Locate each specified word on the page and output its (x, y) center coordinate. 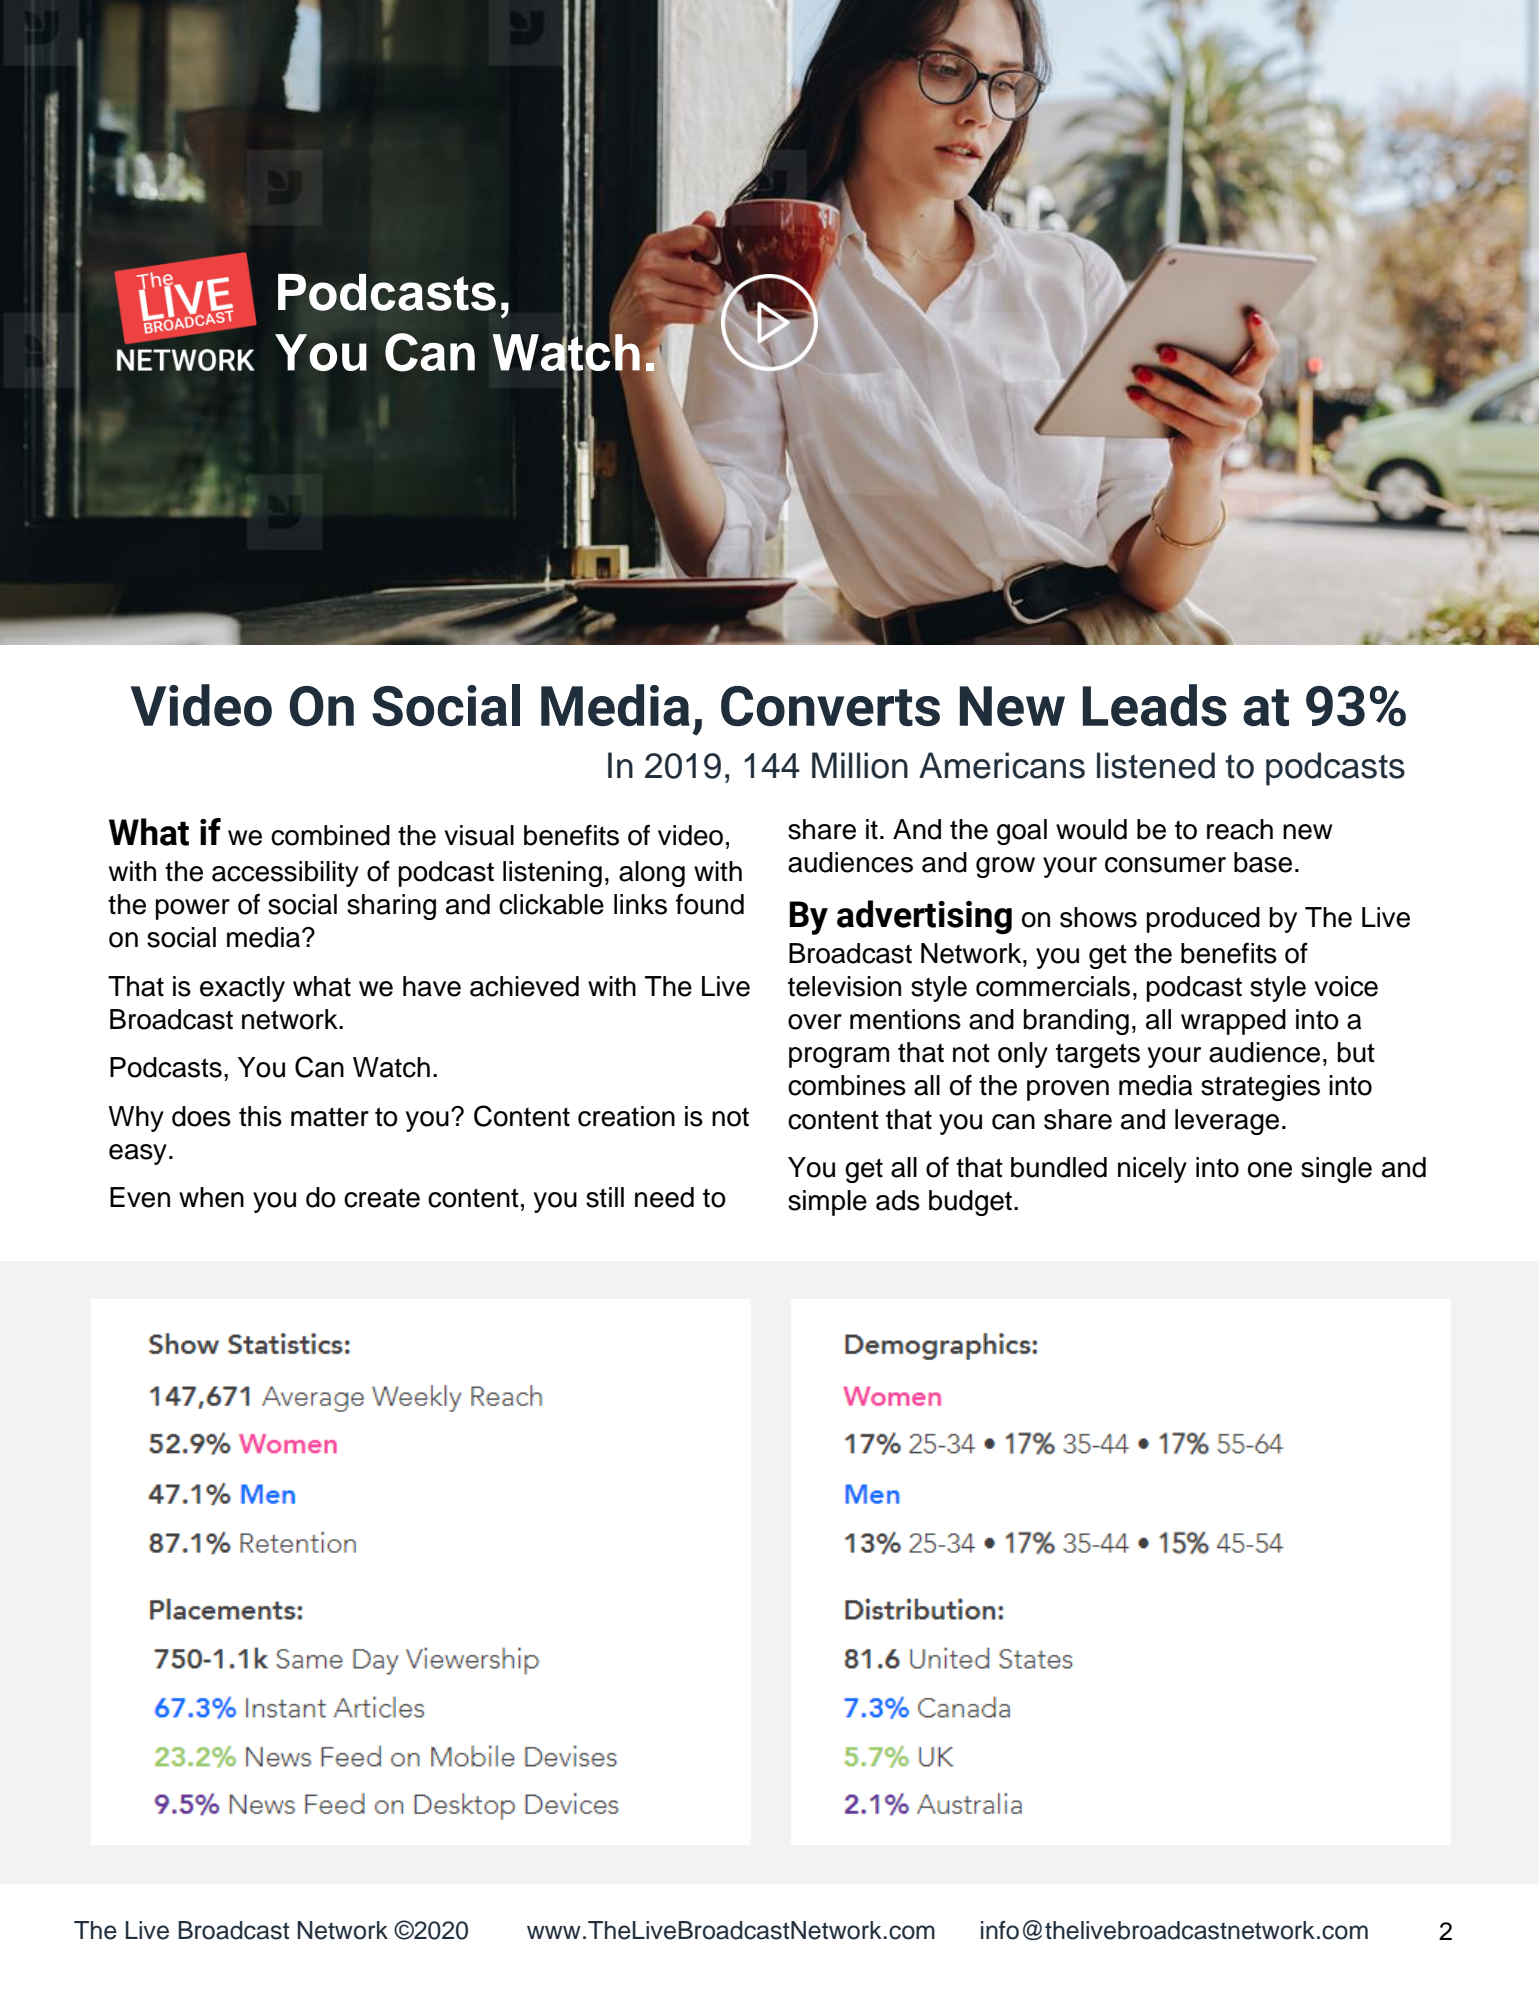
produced (1203, 920)
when (211, 1197)
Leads (1155, 705)
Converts (830, 706)
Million (860, 765)
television (844, 986)
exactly (242, 989)
